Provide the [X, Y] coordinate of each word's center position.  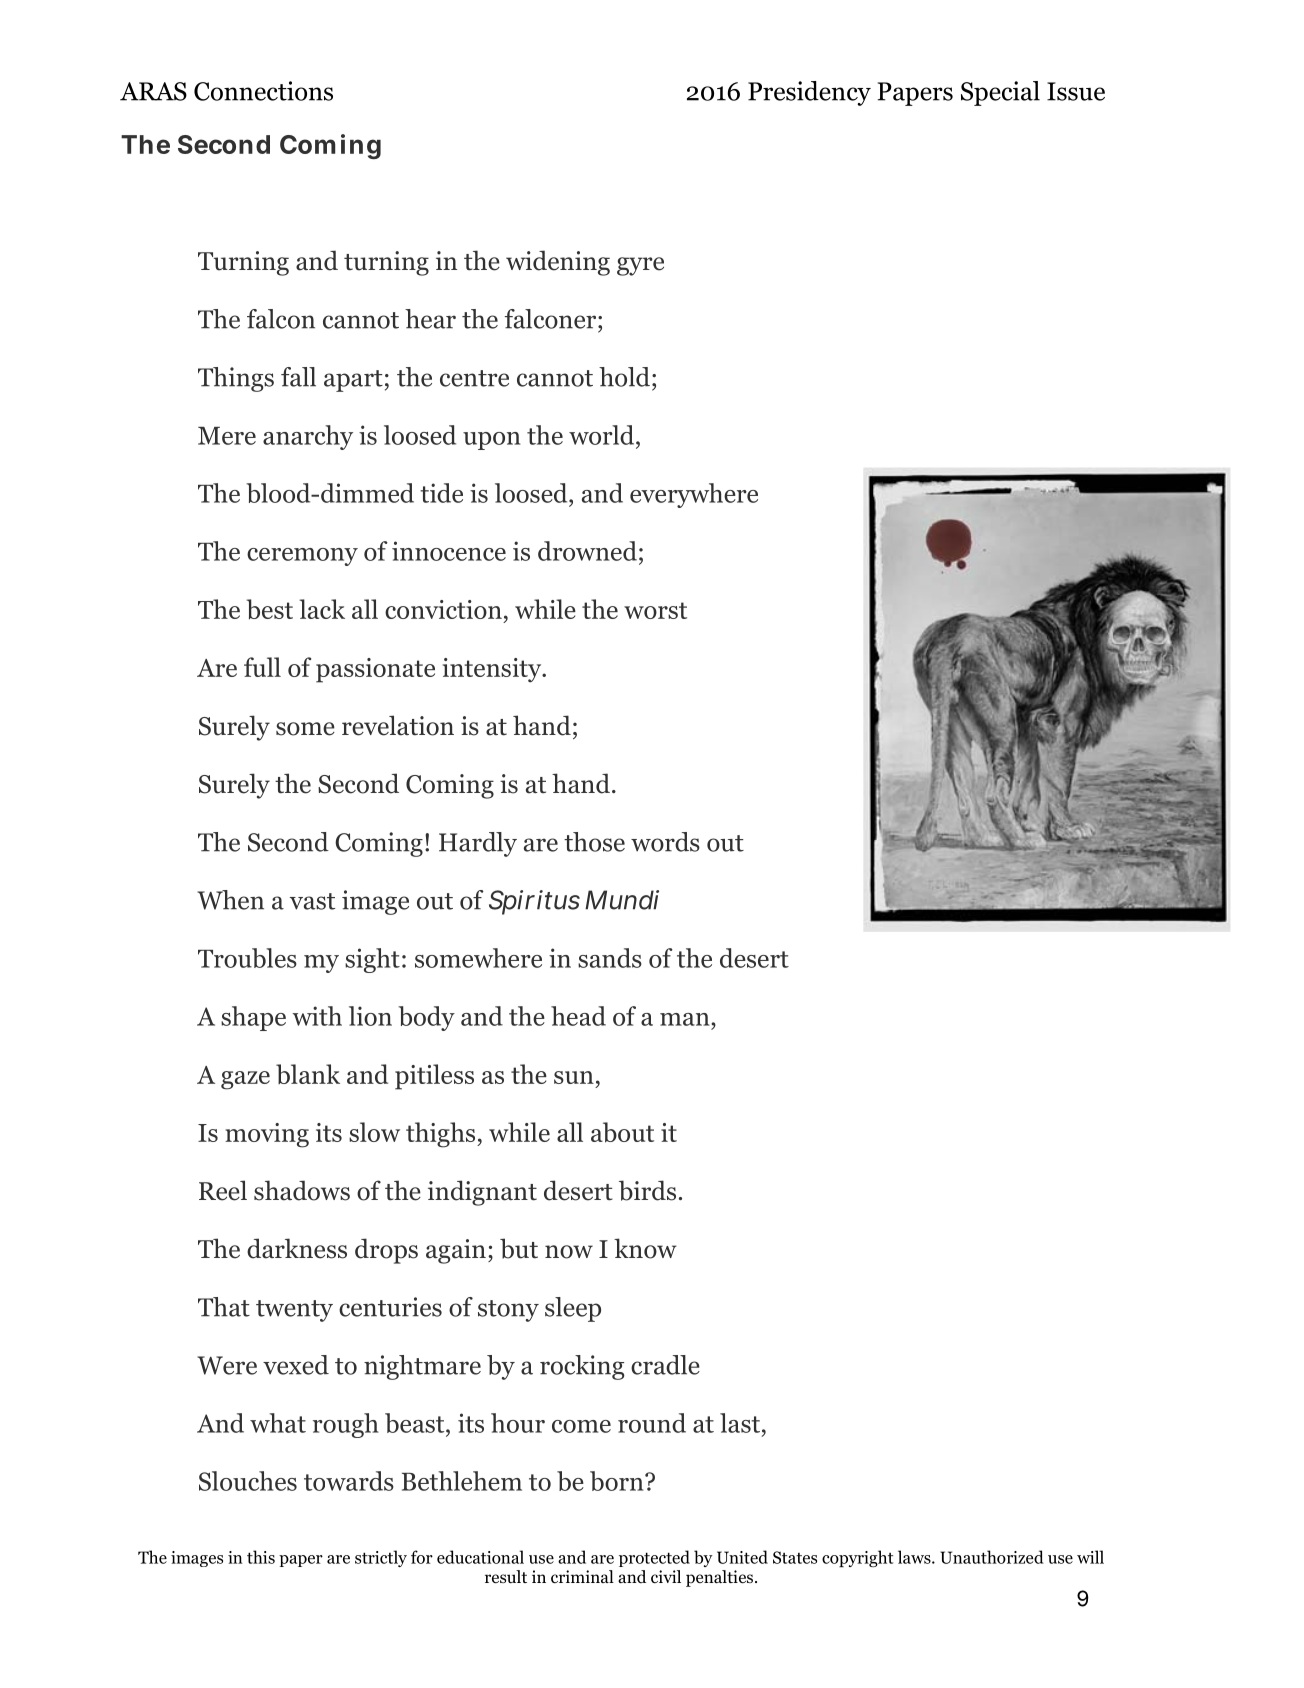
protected [654, 1558]
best [269, 609]
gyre [640, 266]
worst [655, 610]
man [686, 1019]
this [261, 1557]
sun [574, 1077]
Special [1000, 93]
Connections [263, 91]
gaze [245, 1080]
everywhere [694, 495]
